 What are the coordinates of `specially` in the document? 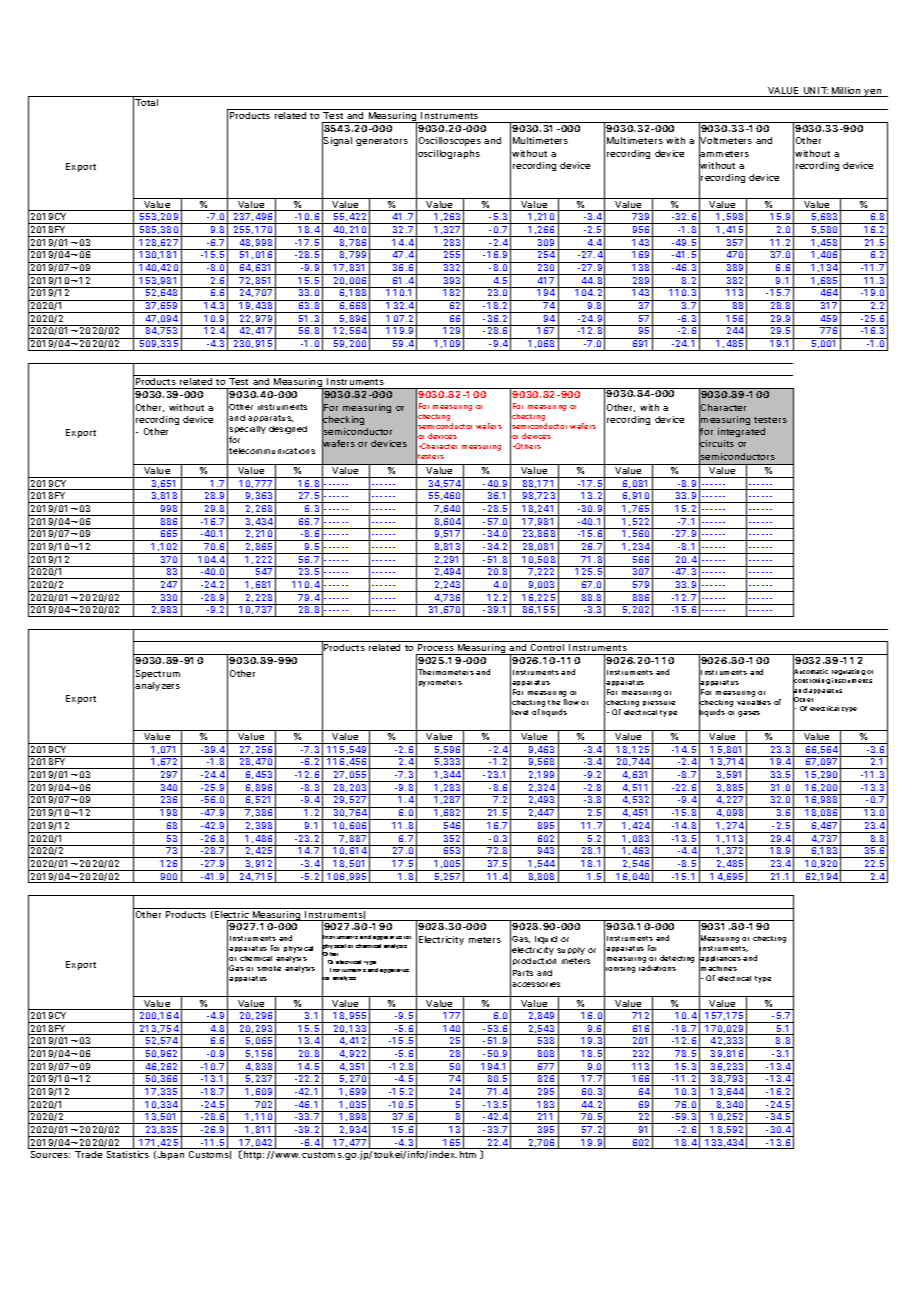 It's located at (247, 431).
